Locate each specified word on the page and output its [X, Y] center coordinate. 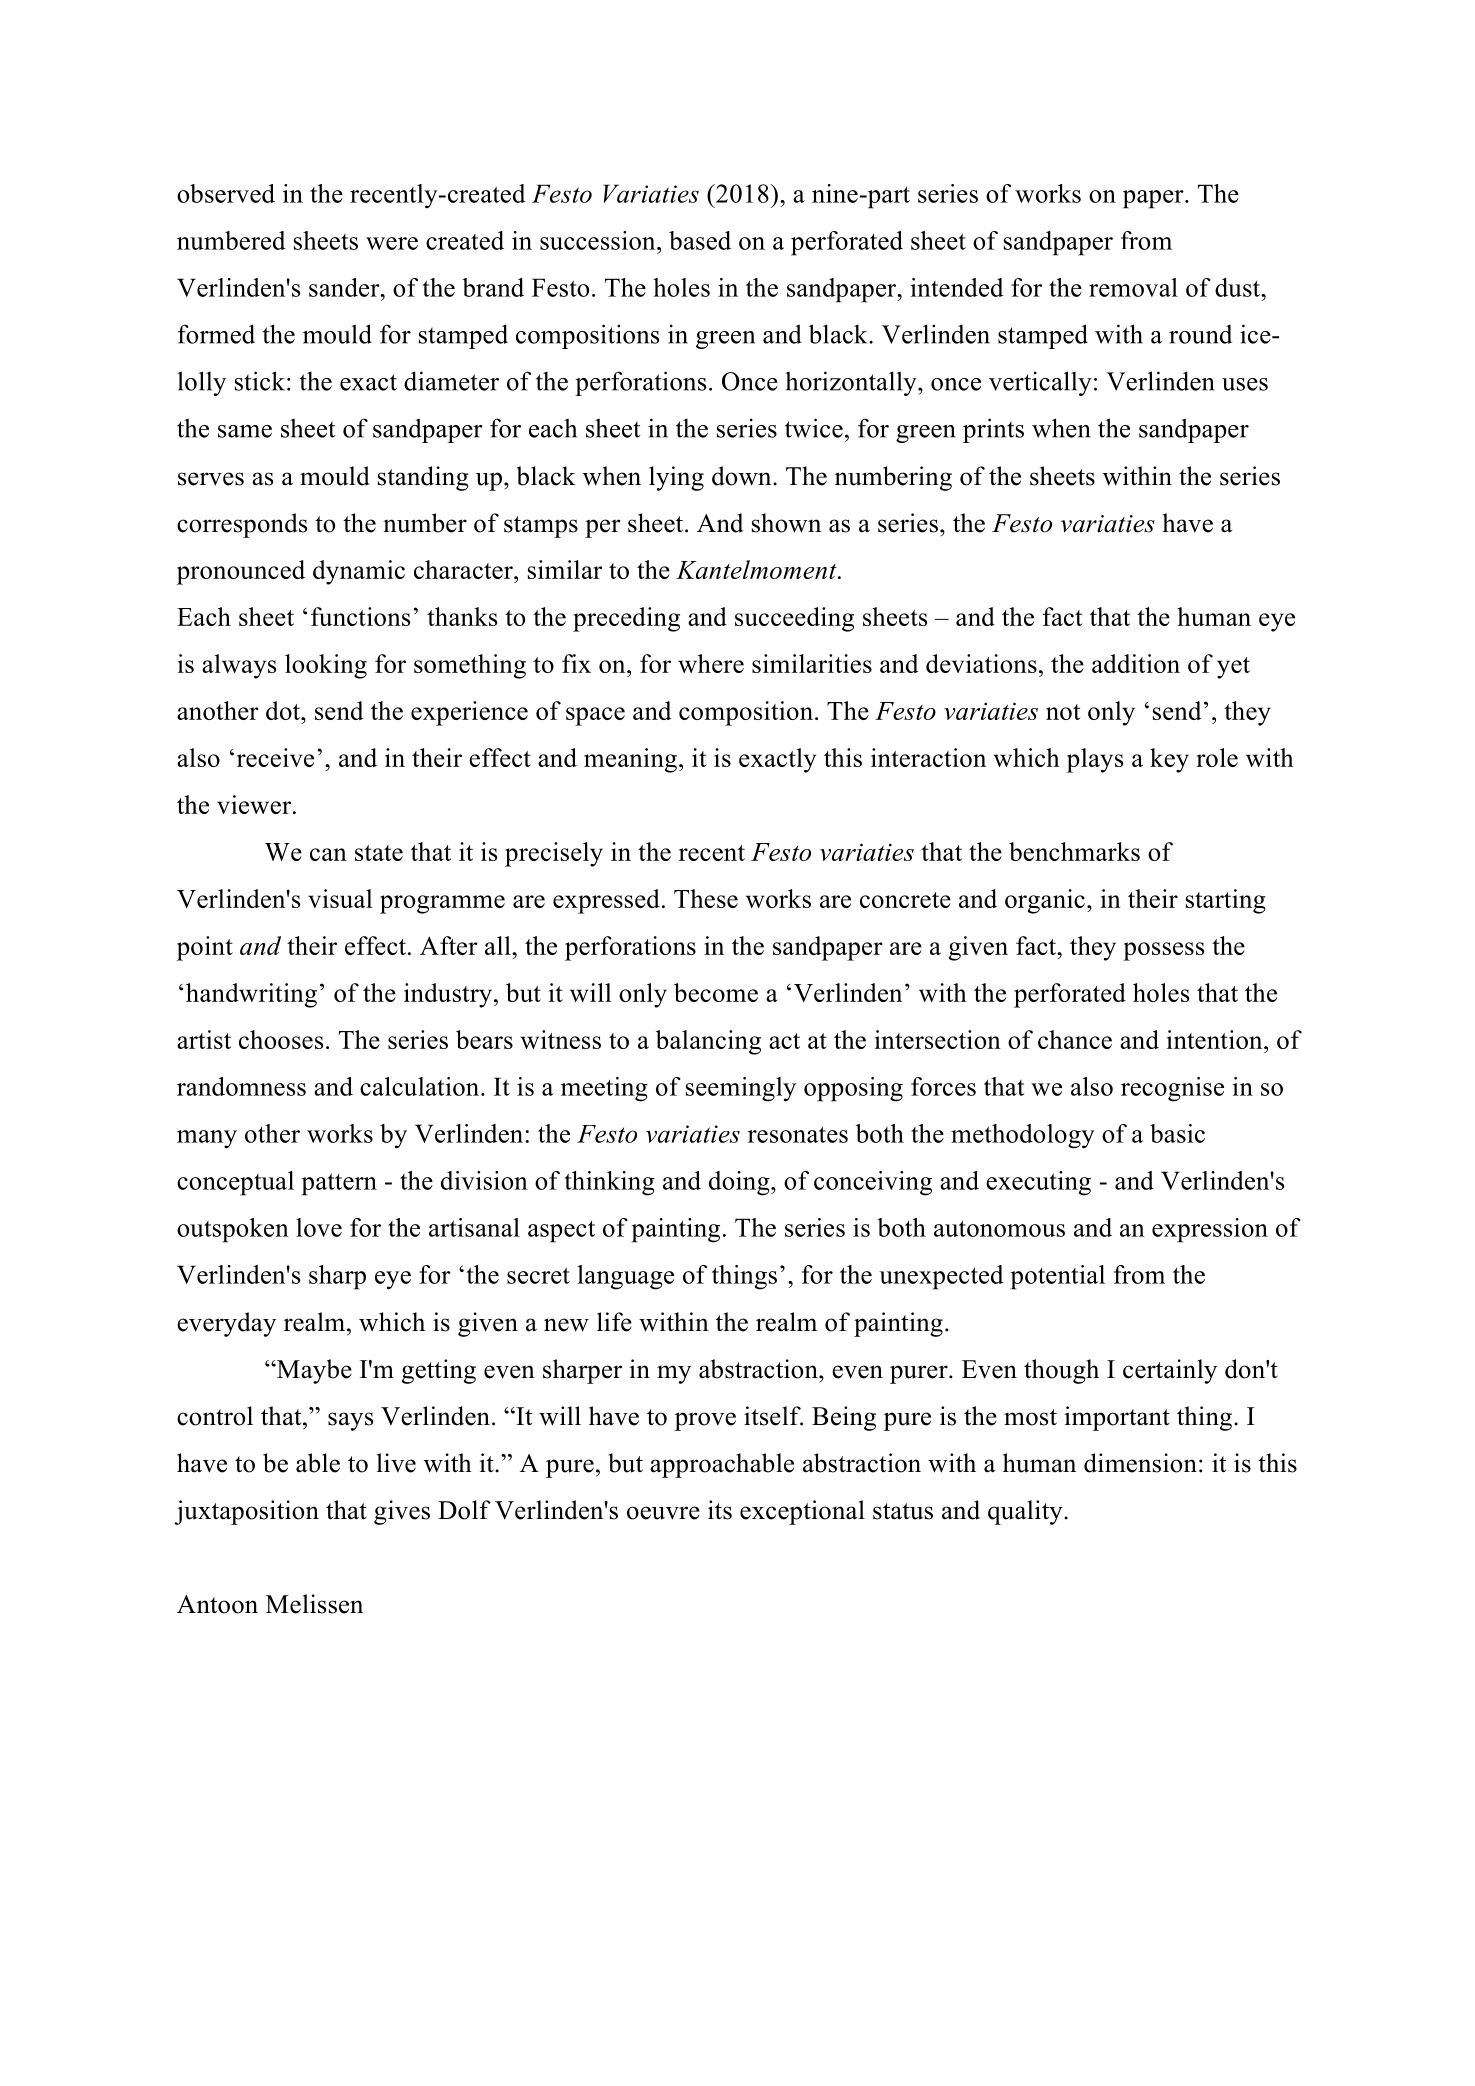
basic [1177, 1133]
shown [786, 523]
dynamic [359, 572]
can [328, 854]
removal [1133, 287]
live [396, 1463]
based [700, 240]
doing [740, 1183]
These [706, 898]
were [392, 243]
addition [1136, 663]
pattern [339, 1184]
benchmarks [1074, 851]
